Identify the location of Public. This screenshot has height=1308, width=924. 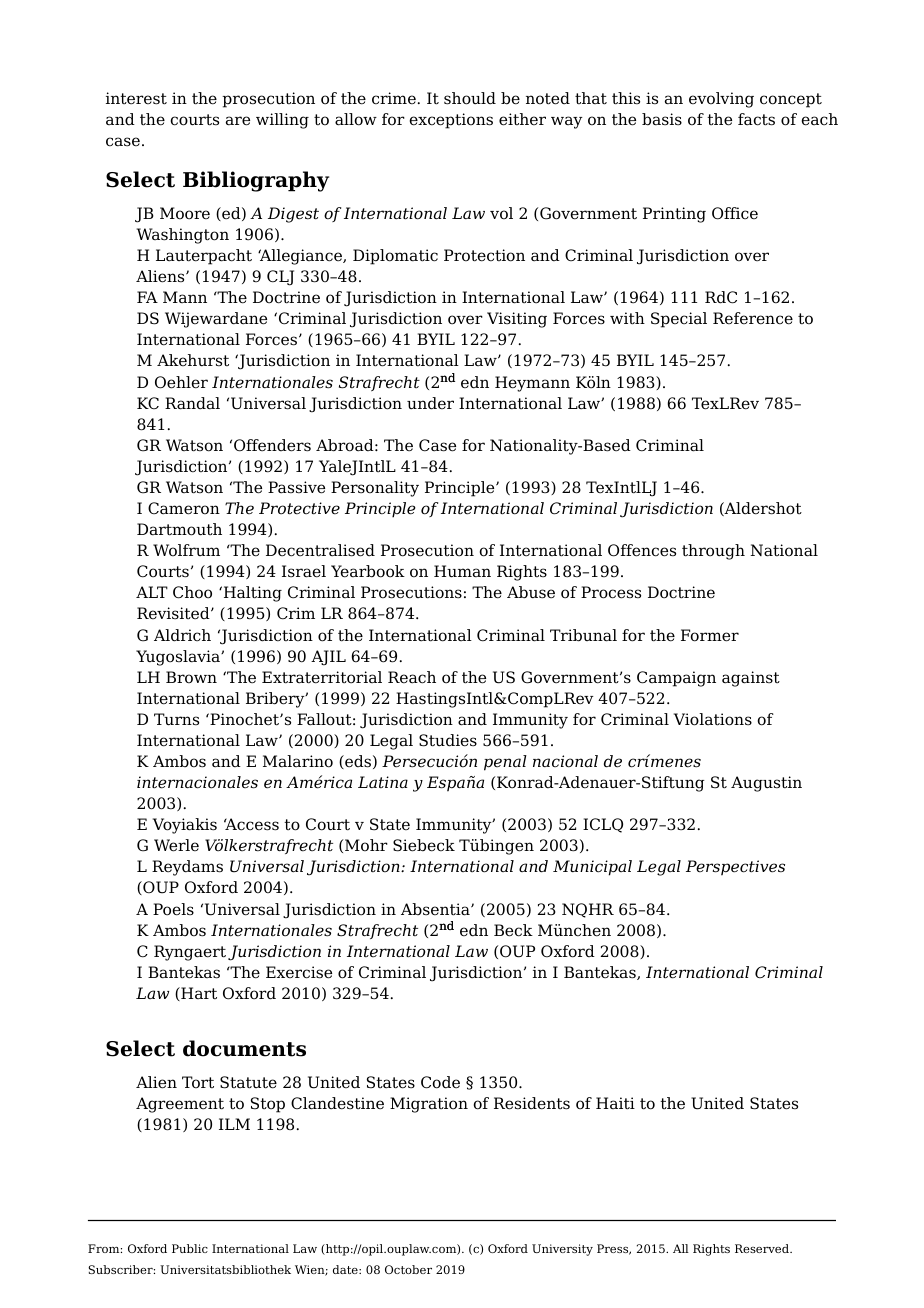
(190, 1248).
